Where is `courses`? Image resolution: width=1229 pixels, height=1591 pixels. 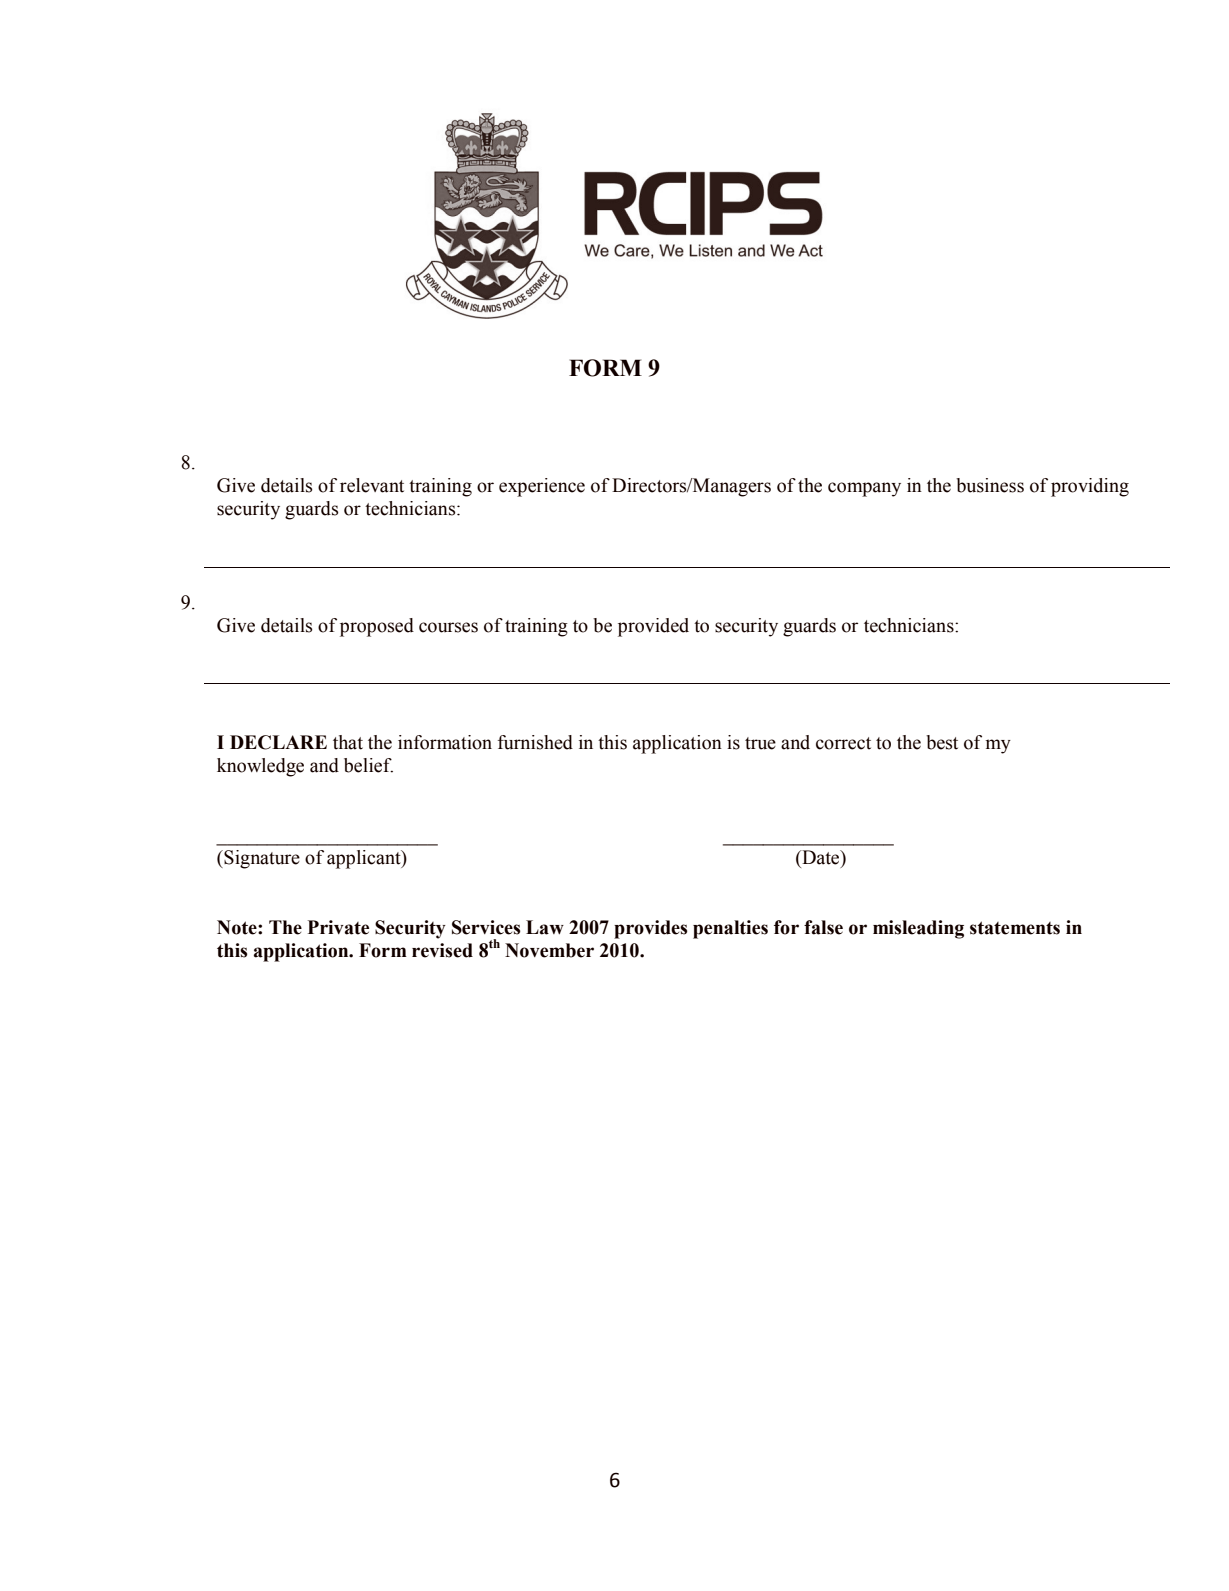
courses is located at coordinates (448, 627).
